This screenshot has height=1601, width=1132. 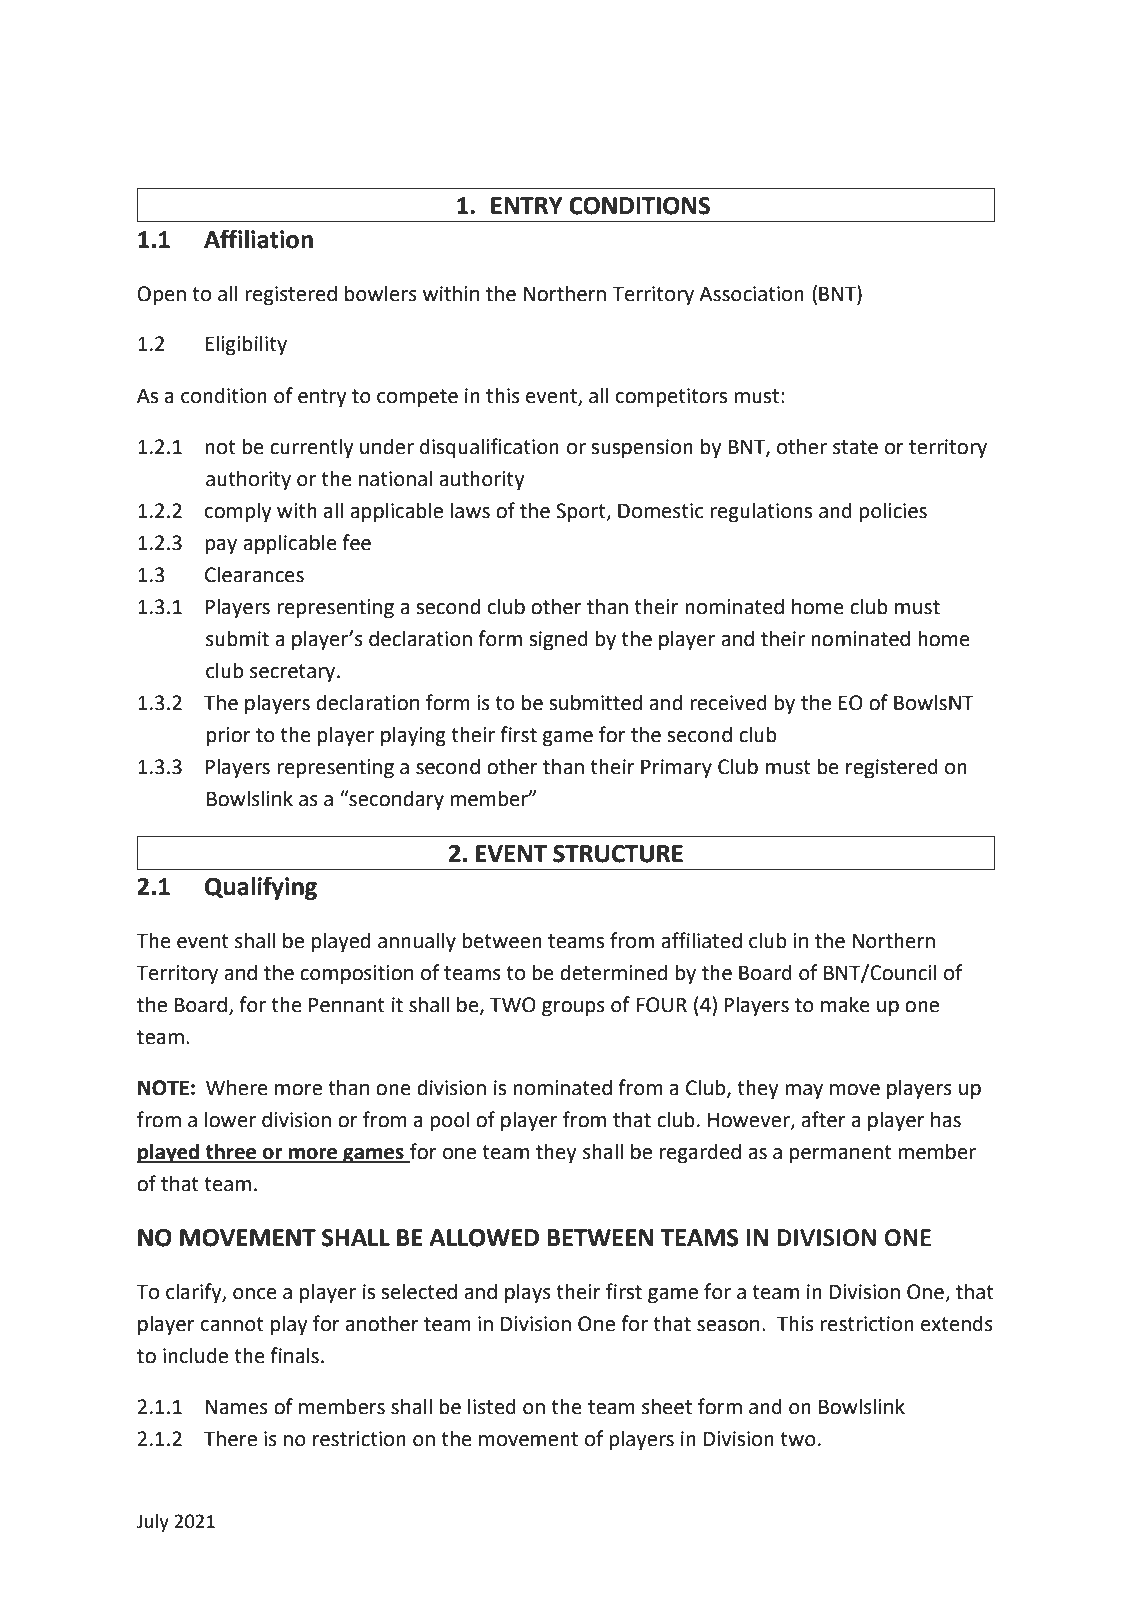 I want to click on Affiliation, so click(x=258, y=239).
